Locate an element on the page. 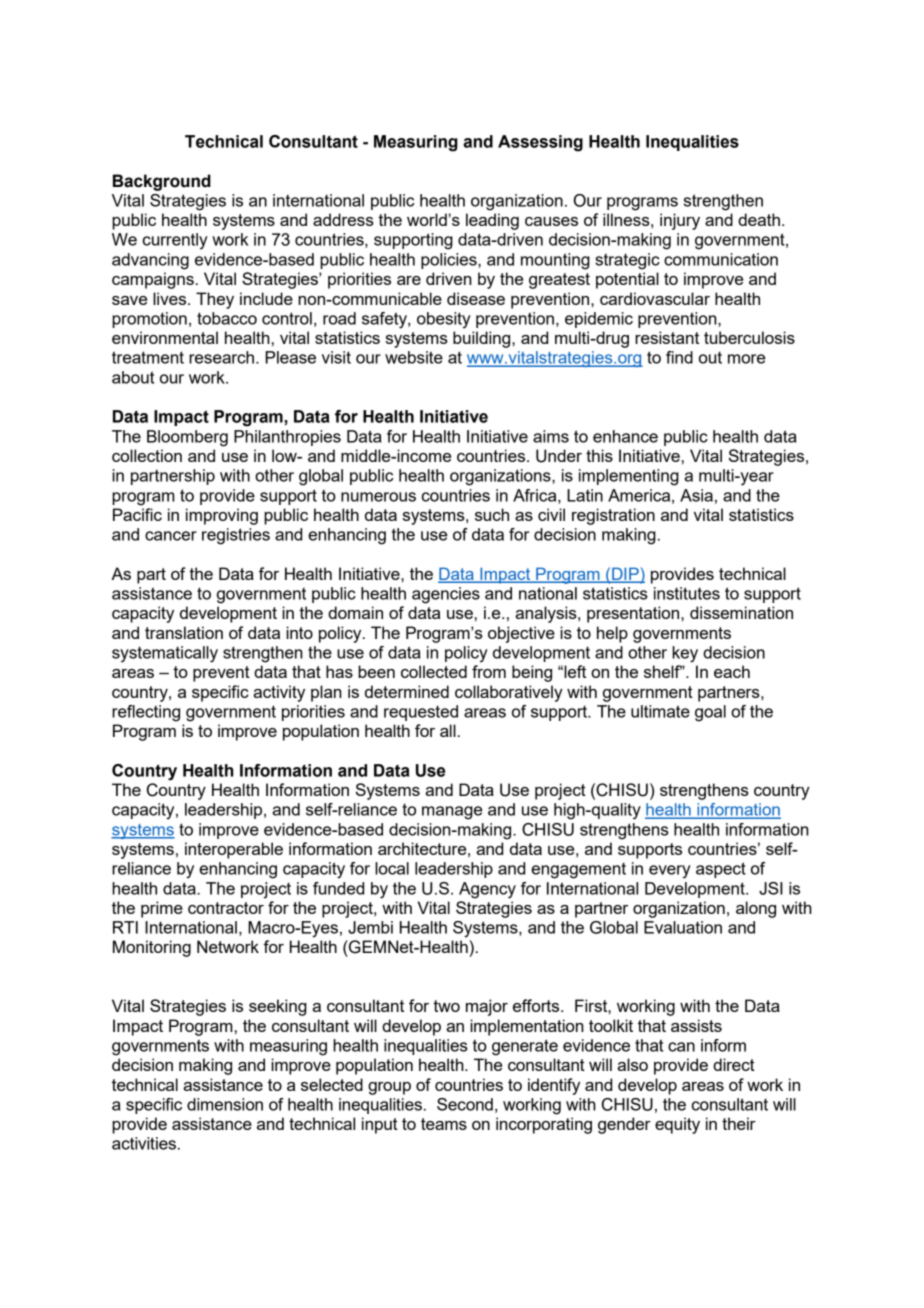 Image resolution: width=924 pixels, height=1308 pixels. interoperable is located at coordinates (234, 850).
